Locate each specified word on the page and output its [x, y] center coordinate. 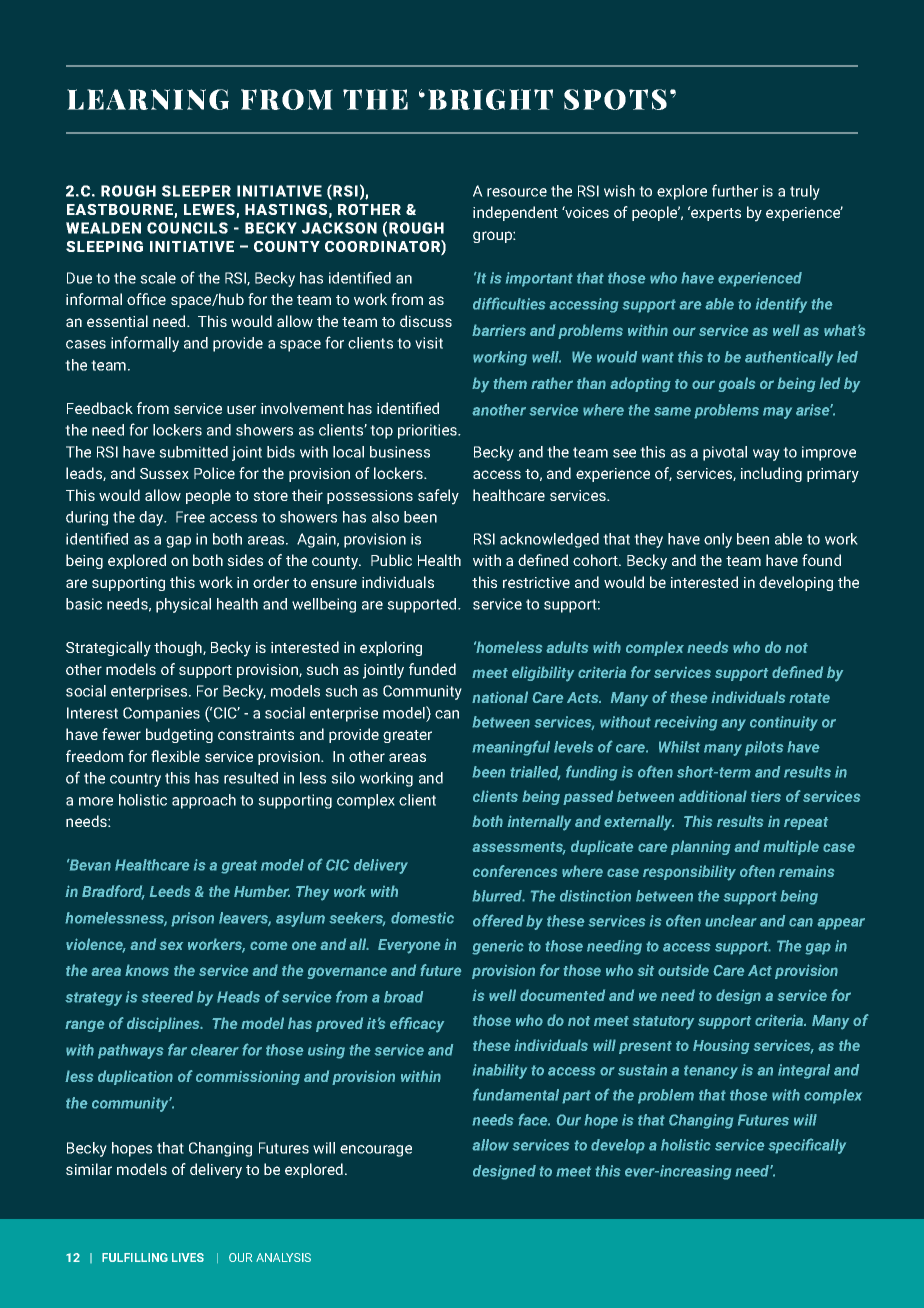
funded [432, 669]
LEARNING [148, 99]
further [735, 190]
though [179, 648]
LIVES [188, 1257]
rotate [809, 698]
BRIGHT [490, 99]
